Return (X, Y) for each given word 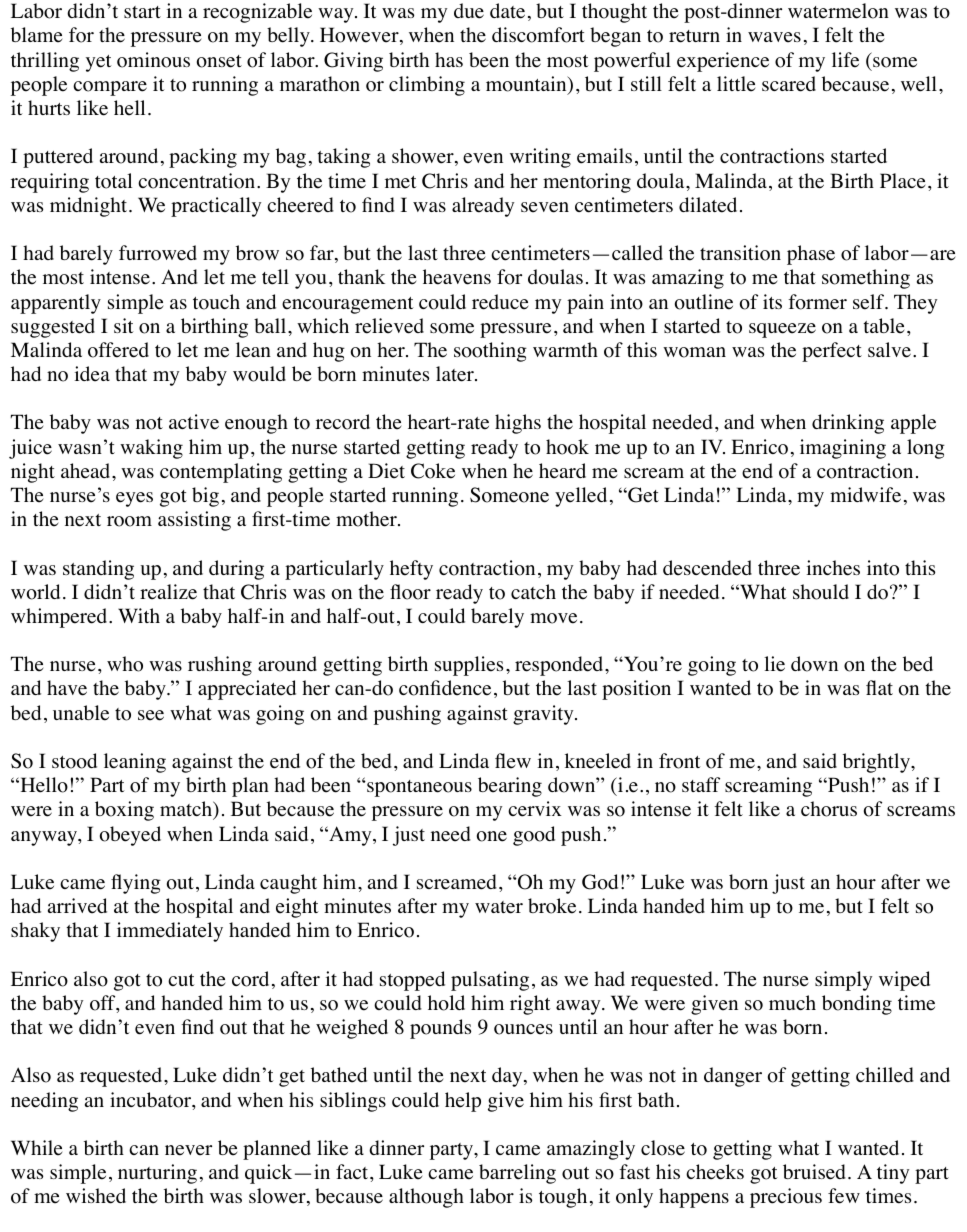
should (821, 592)
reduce (500, 302)
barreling (517, 1174)
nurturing (157, 1174)
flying (136, 884)
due (469, 11)
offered (118, 350)
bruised (814, 1172)
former (817, 302)
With (139, 615)
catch (533, 591)
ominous (153, 60)
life (845, 60)
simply (843, 981)
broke (552, 906)
